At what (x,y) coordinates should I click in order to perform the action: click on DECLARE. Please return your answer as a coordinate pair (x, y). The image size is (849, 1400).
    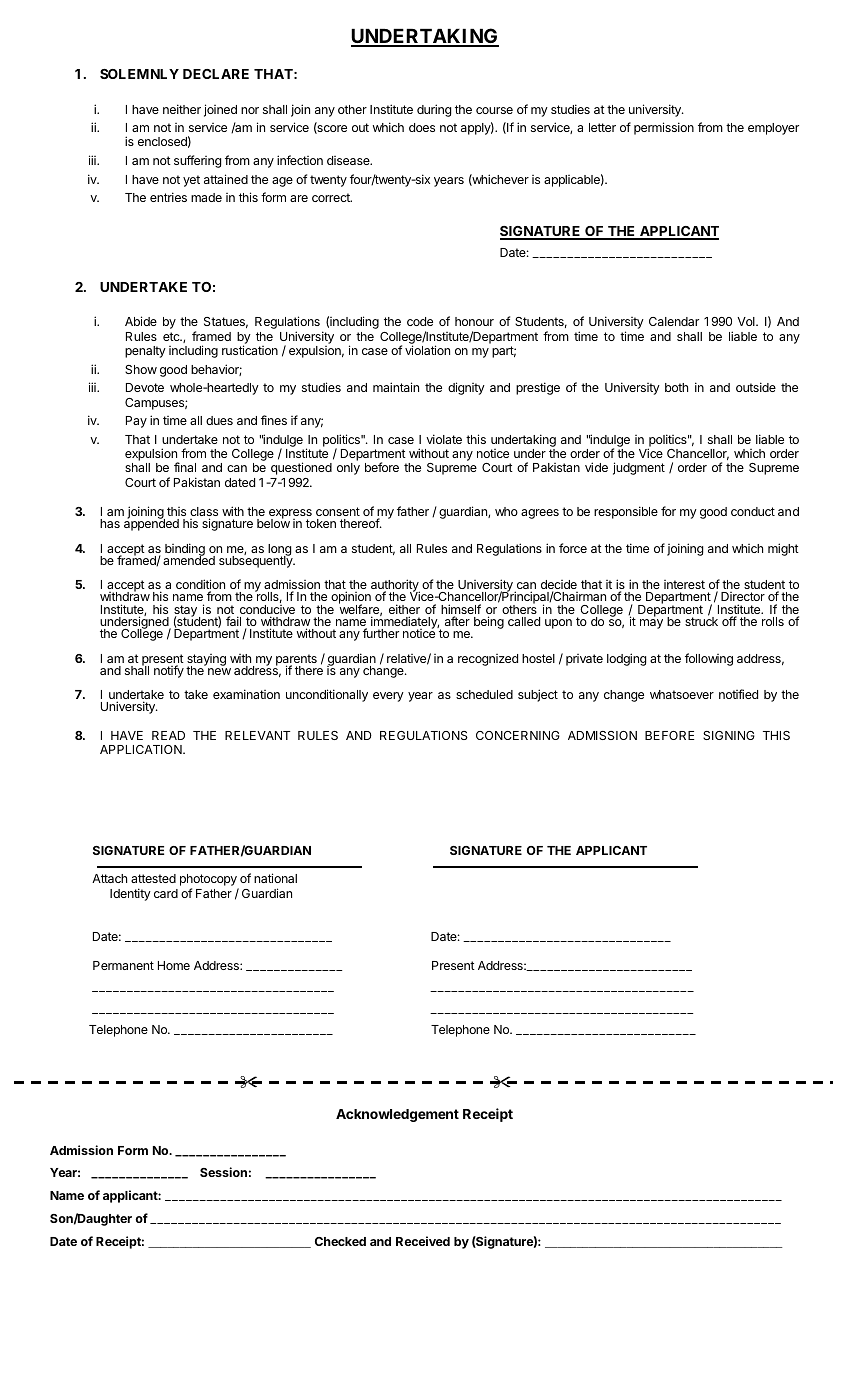
    Looking at the image, I should click on (216, 74).
